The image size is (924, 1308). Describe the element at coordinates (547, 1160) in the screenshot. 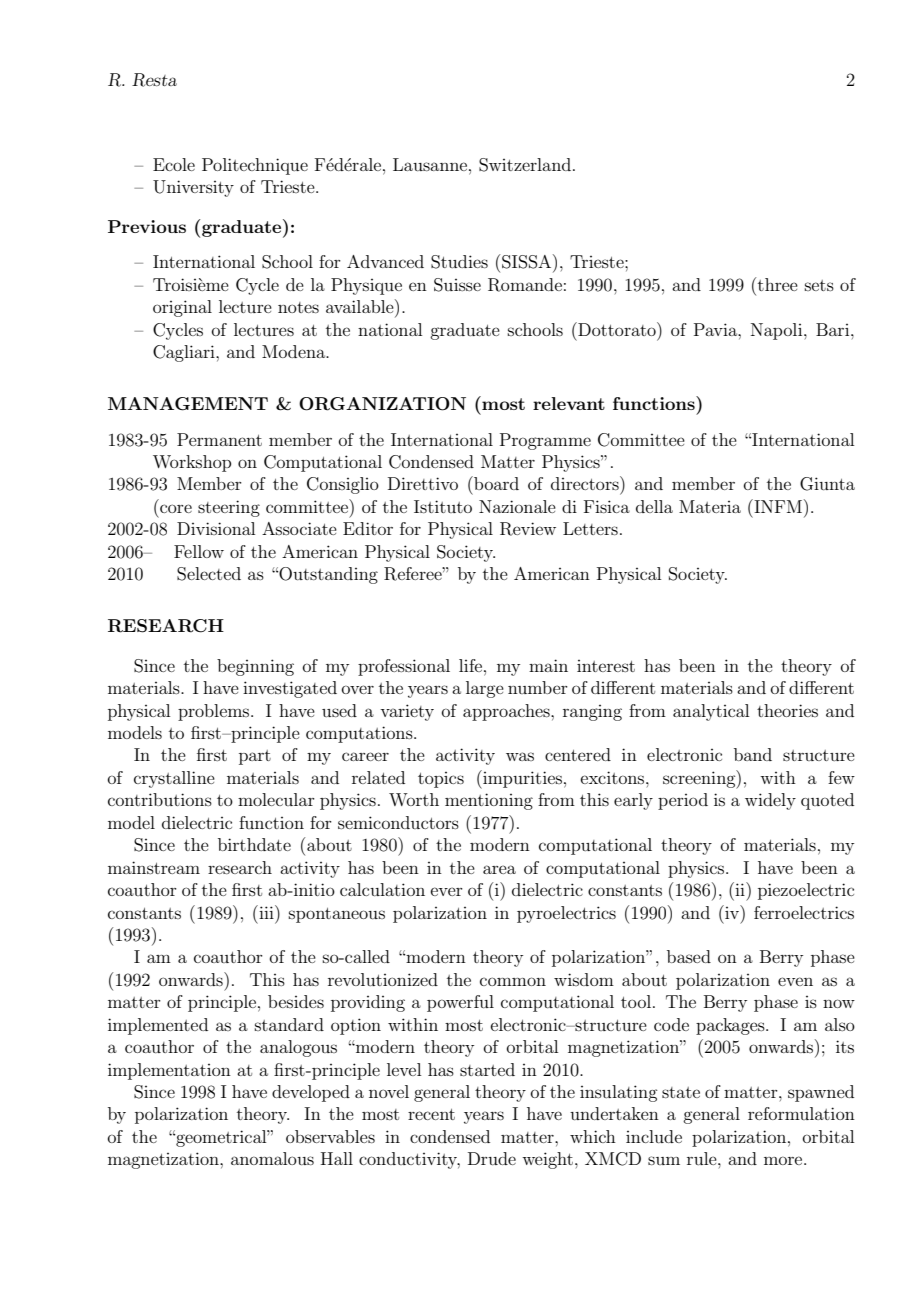

I see `weight` at that location.
